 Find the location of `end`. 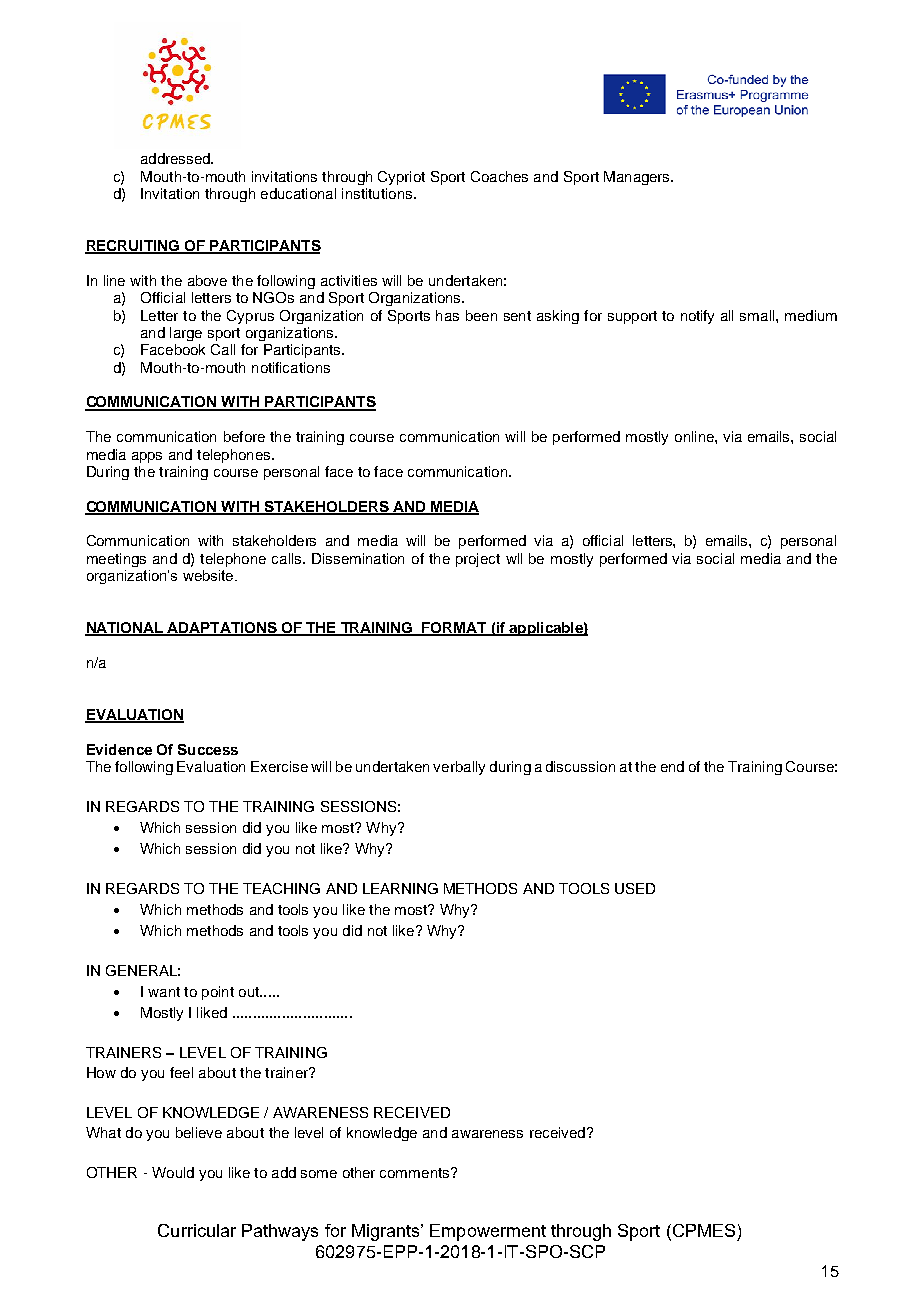

end is located at coordinates (672, 766).
